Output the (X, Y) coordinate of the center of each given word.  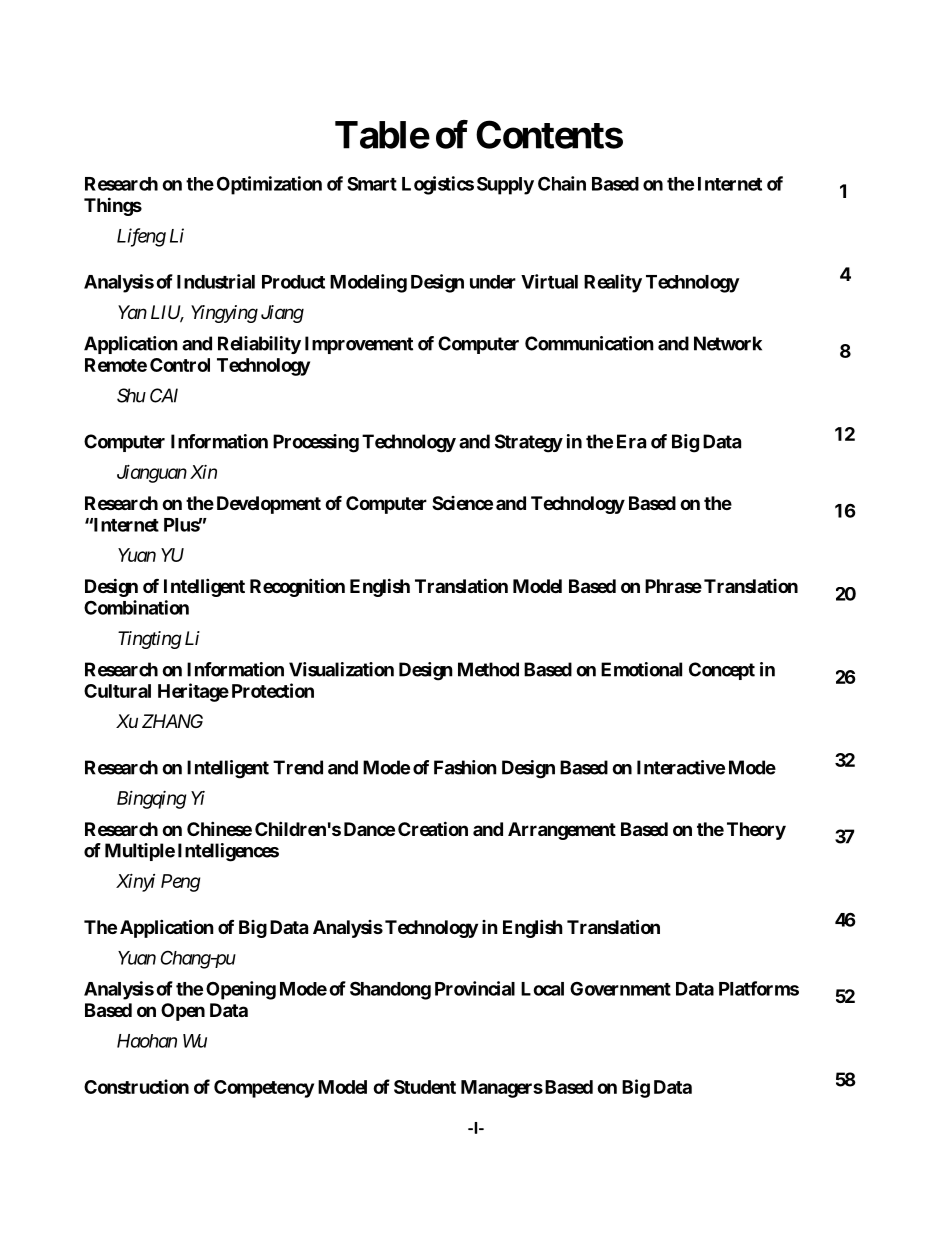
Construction (136, 1086)
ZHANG (172, 721)
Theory (756, 831)
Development (269, 505)
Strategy (529, 443)
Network (728, 343)
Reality (613, 283)
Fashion (465, 767)
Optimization (269, 185)
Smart (372, 184)
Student (425, 1087)
